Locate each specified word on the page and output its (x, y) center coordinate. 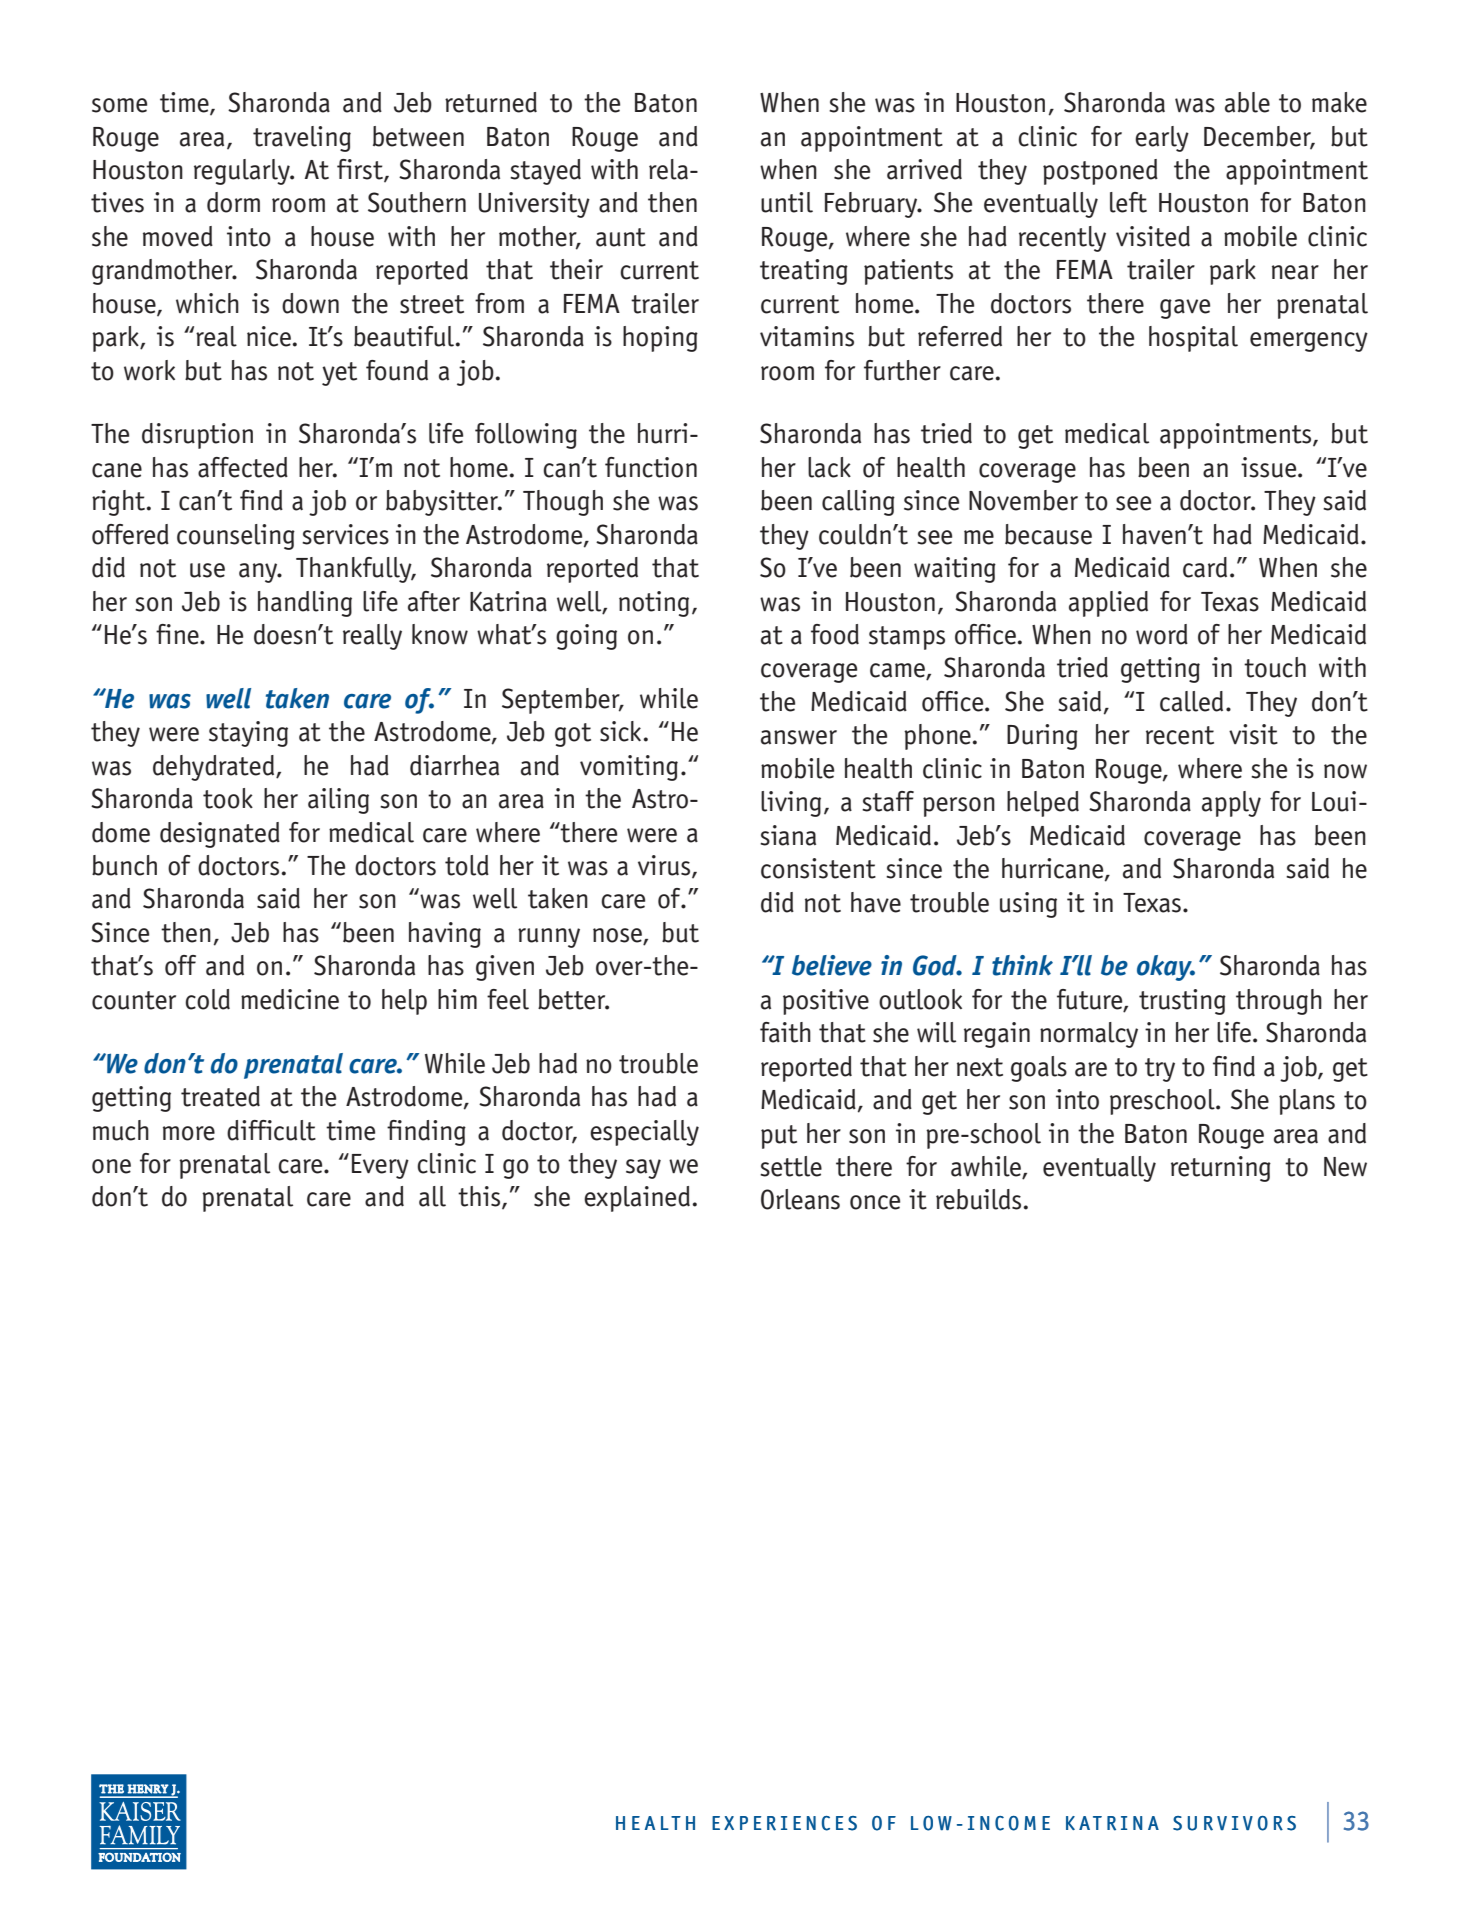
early (1162, 139)
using (1028, 905)
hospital (1193, 339)
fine (178, 634)
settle (791, 1166)
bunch (124, 865)
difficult (271, 1130)
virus (665, 866)
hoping (660, 339)
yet (339, 374)
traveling (302, 139)
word (1162, 634)
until (787, 202)
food (835, 634)
